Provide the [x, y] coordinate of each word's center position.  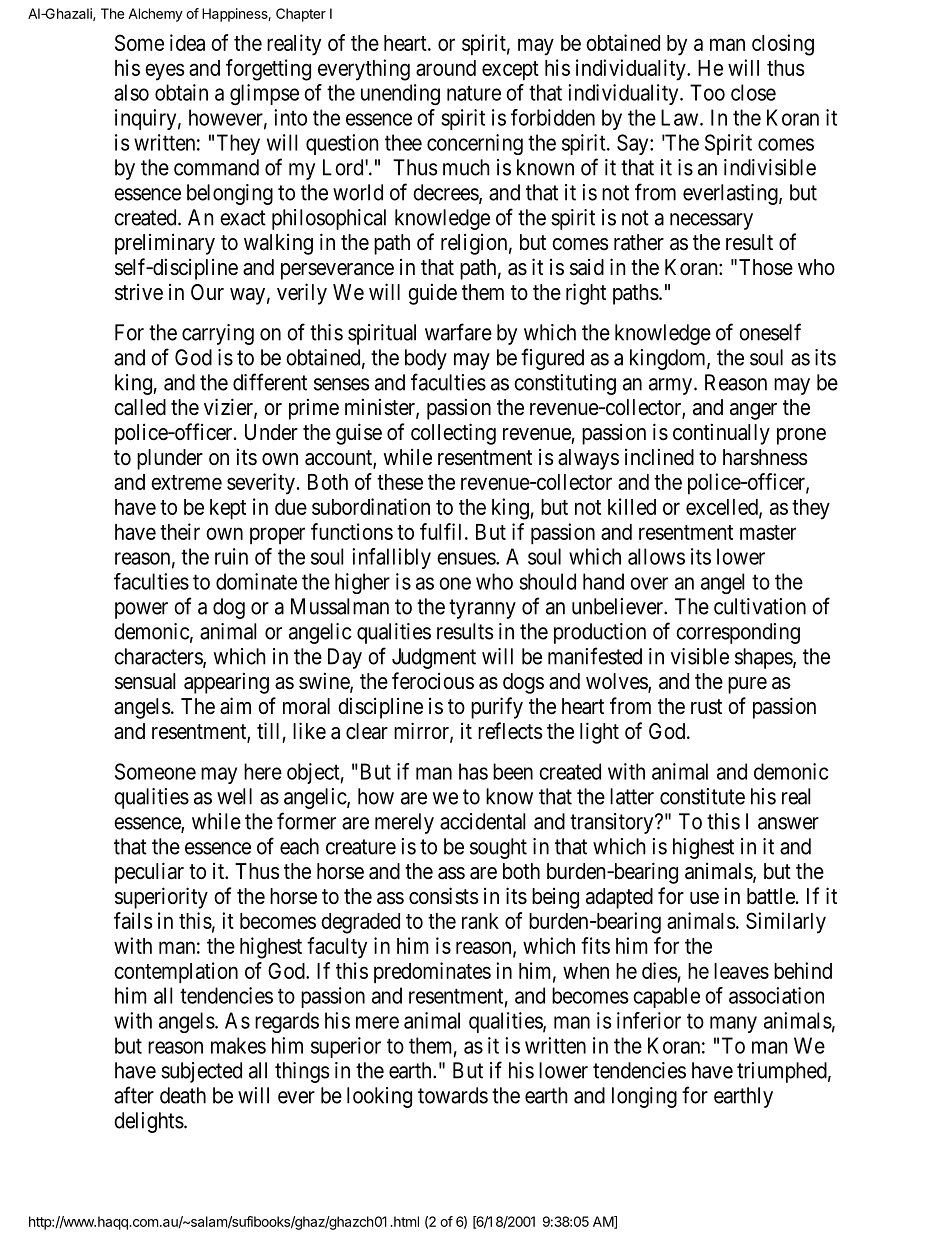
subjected [201, 1072]
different [270, 382]
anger [753, 411]
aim [235, 706]
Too [707, 92]
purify [497, 708]
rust [706, 707]
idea [187, 42]
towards [453, 1095]
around [446, 68]
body [426, 359]
